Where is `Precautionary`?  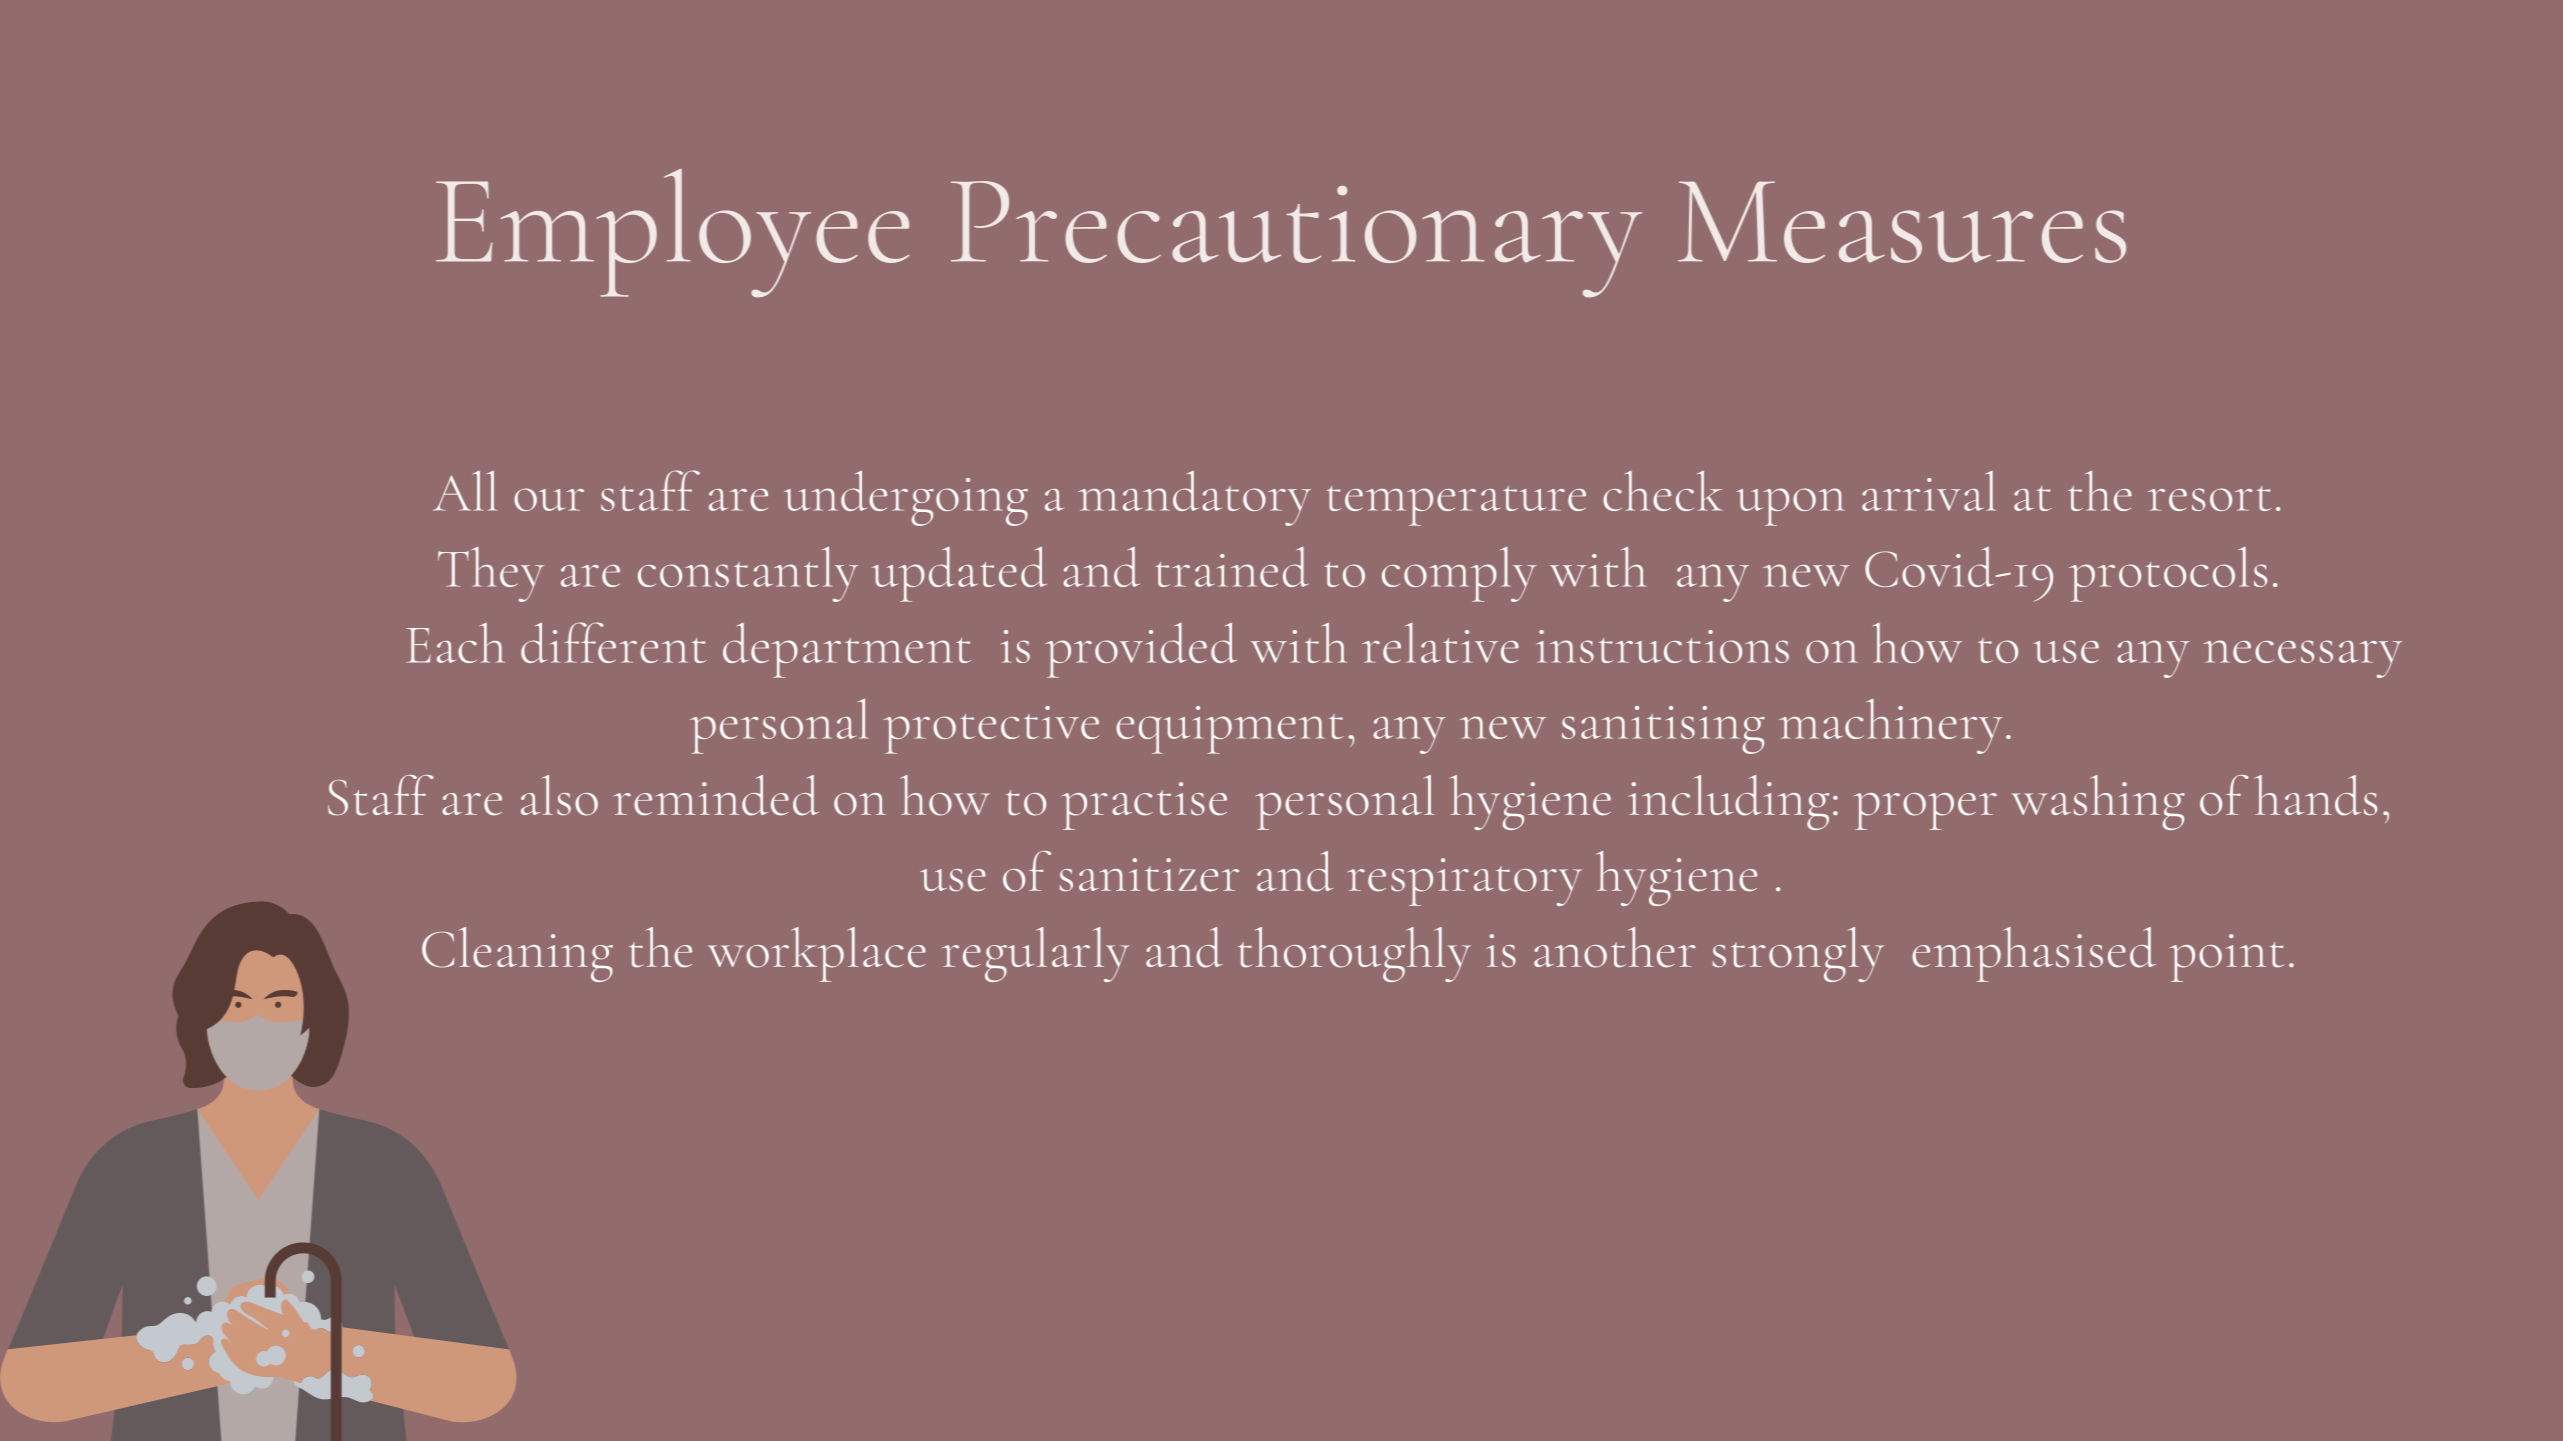
Precautionary is located at coordinates (1296, 239).
